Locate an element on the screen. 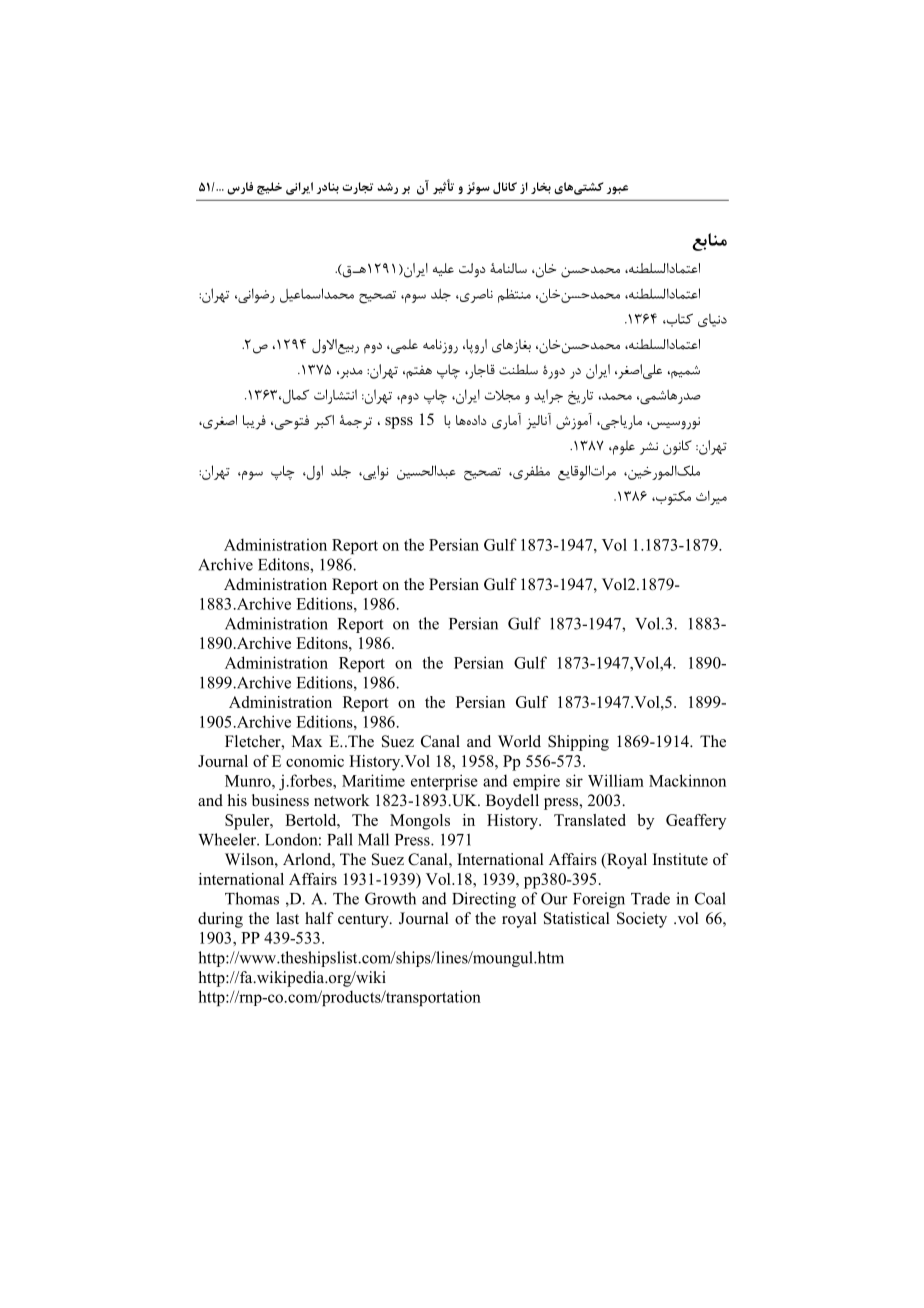 This screenshot has width=924, height=1308. Shipping is located at coordinates (578, 743).
